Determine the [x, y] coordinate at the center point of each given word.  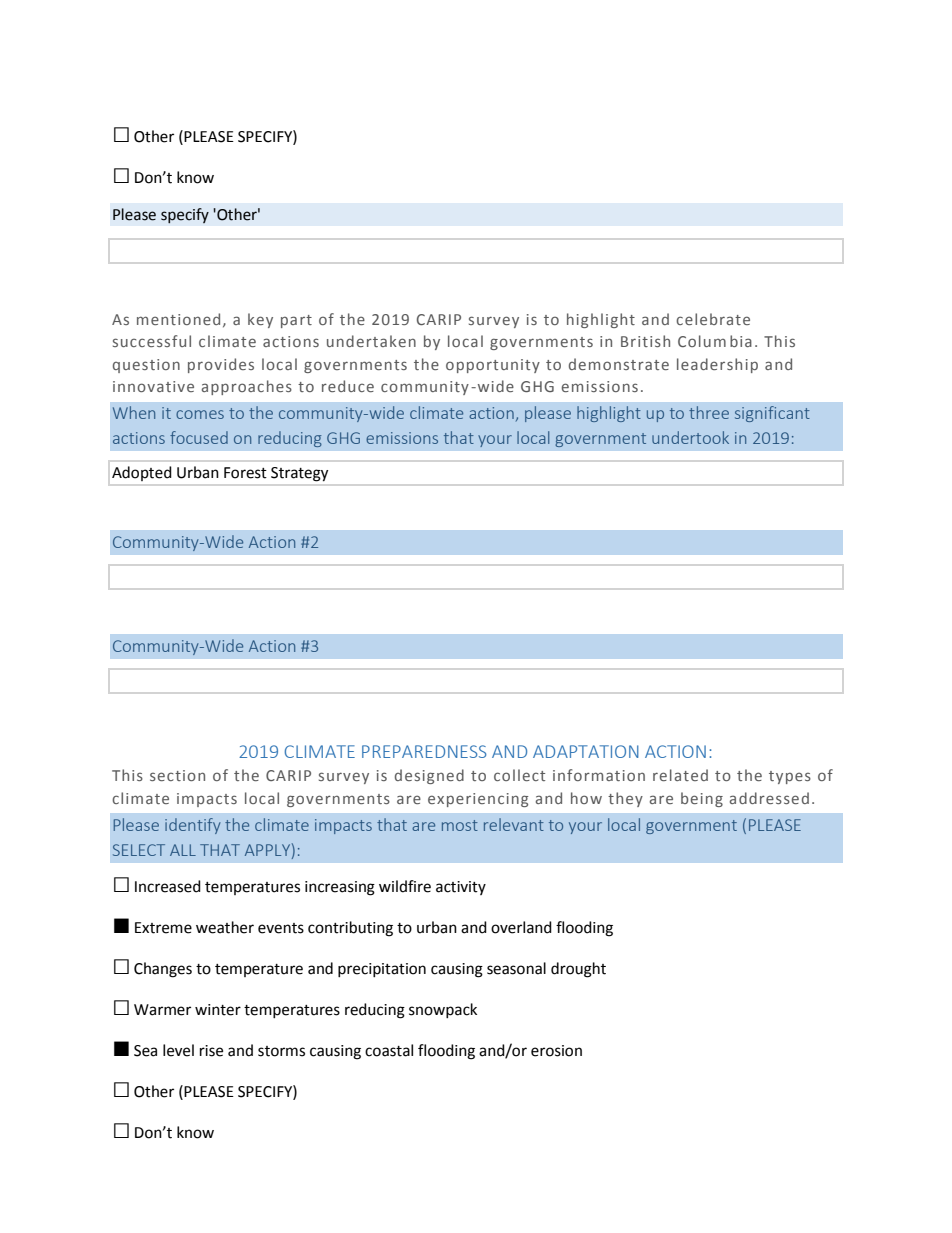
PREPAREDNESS [424, 751]
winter [218, 1010]
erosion [556, 1051]
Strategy [299, 474]
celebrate [713, 319]
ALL [183, 850]
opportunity [493, 366]
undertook [690, 437]
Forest [245, 473]
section [177, 775]
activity [461, 888]
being [702, 799]
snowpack [443, 1010]
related [680, 775]
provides [221, 365]
